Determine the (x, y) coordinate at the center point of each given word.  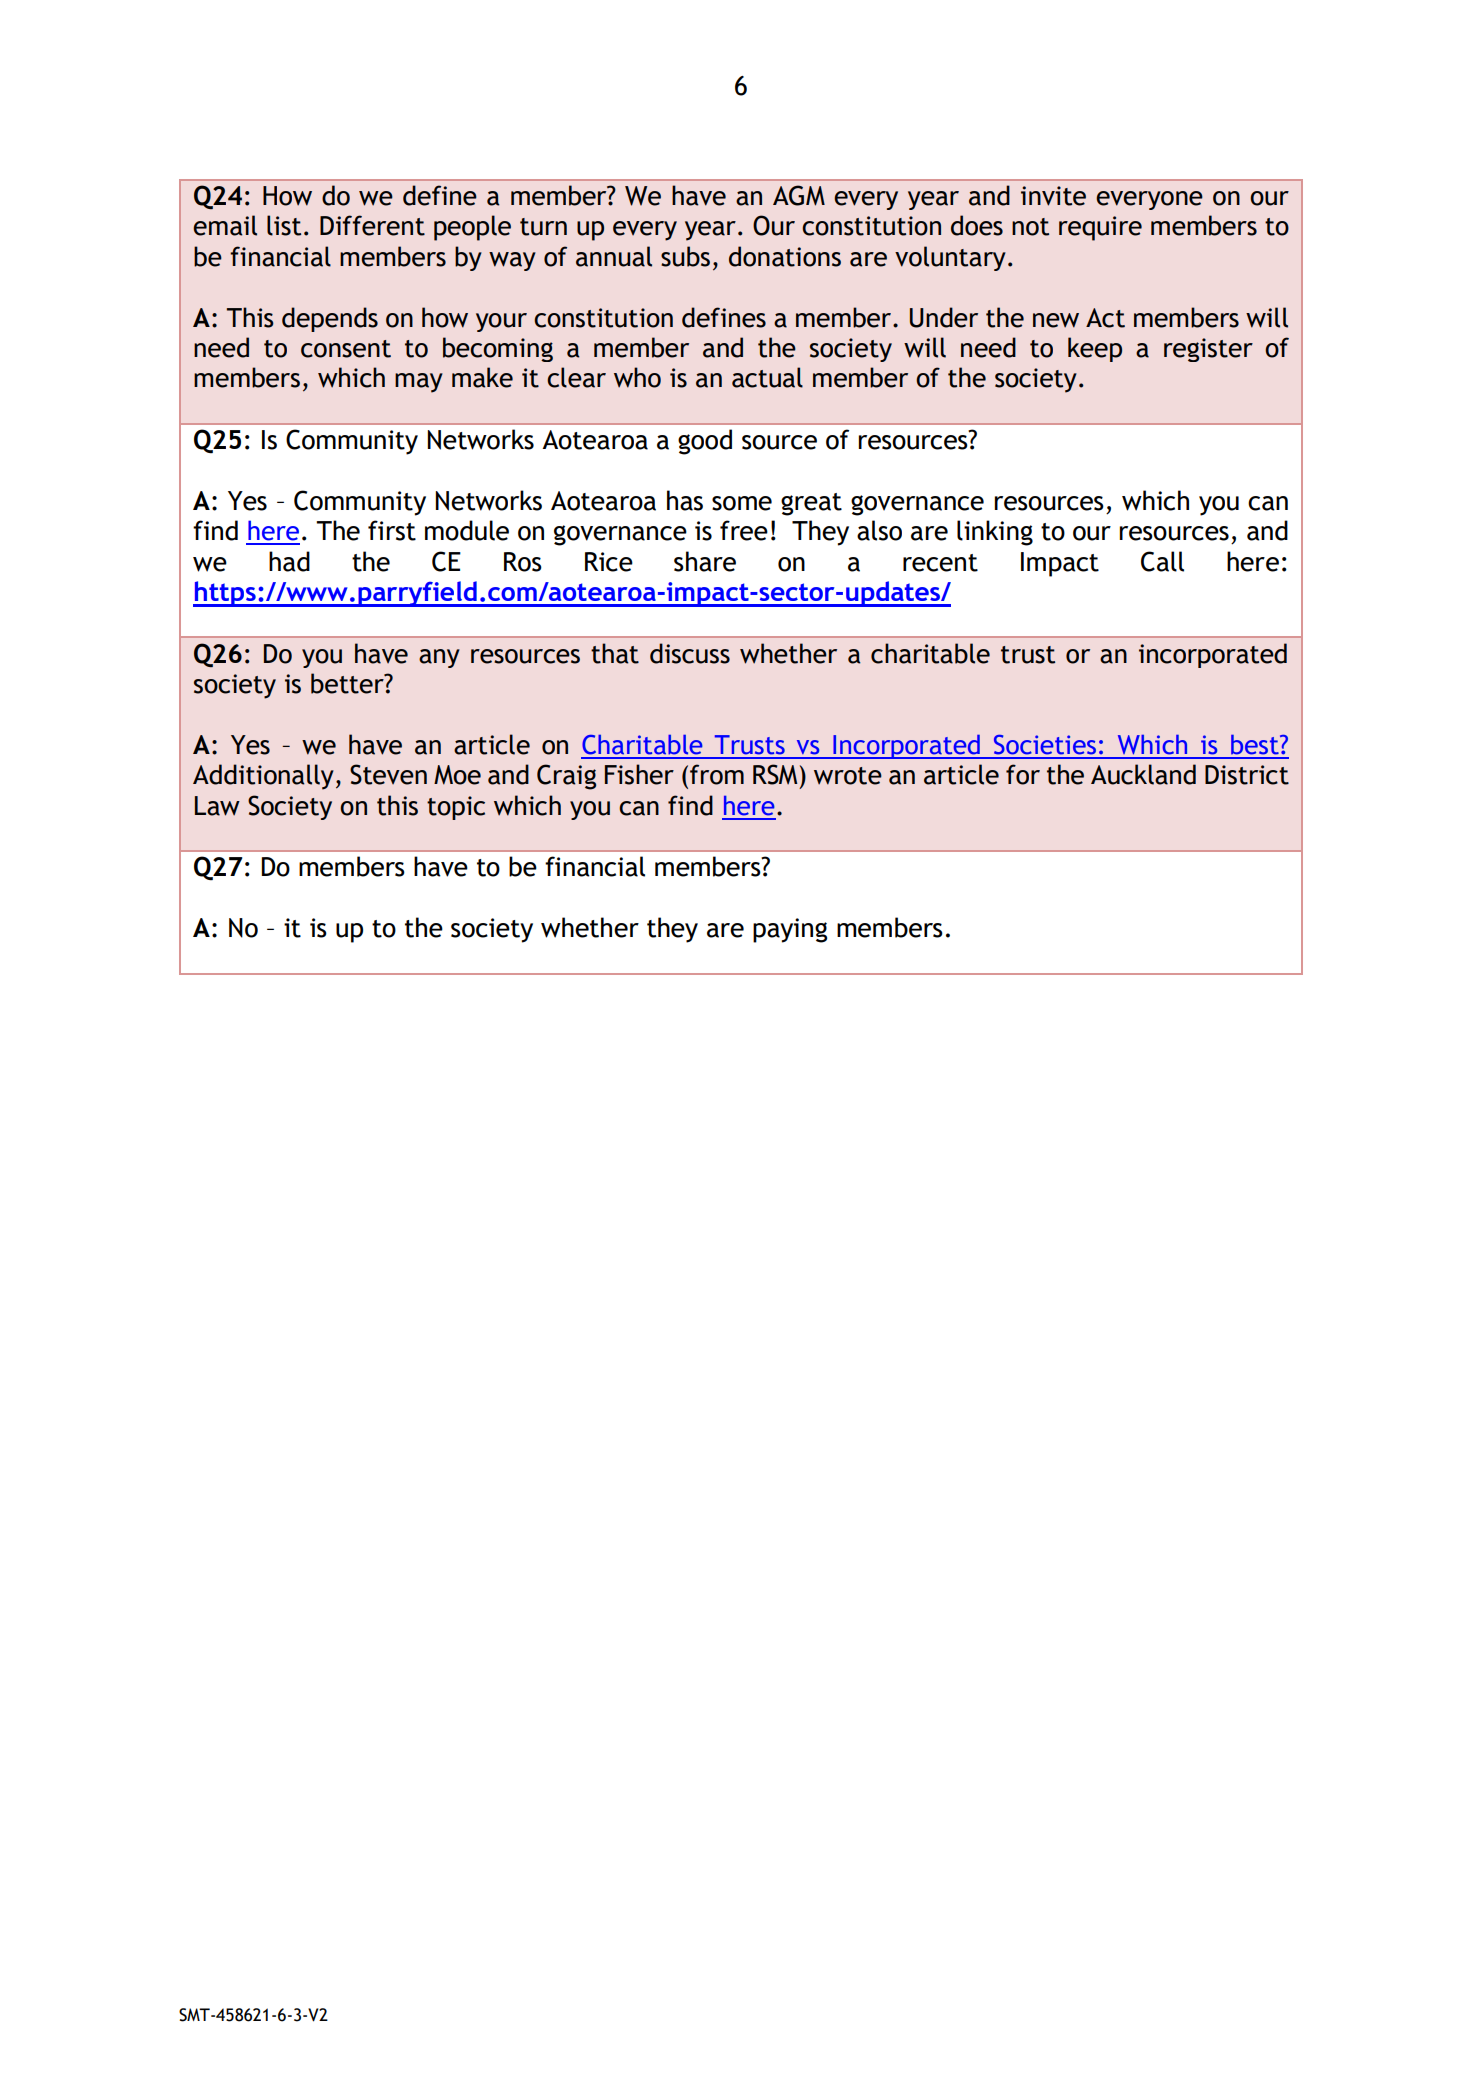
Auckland (1143, 774)
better (348, 683)
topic (456, 808)
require (1100, 228)
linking (995, 533)
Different (372, 225)
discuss (690, 653)
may (419, 383)
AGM (799, 195)
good (705, 442)
